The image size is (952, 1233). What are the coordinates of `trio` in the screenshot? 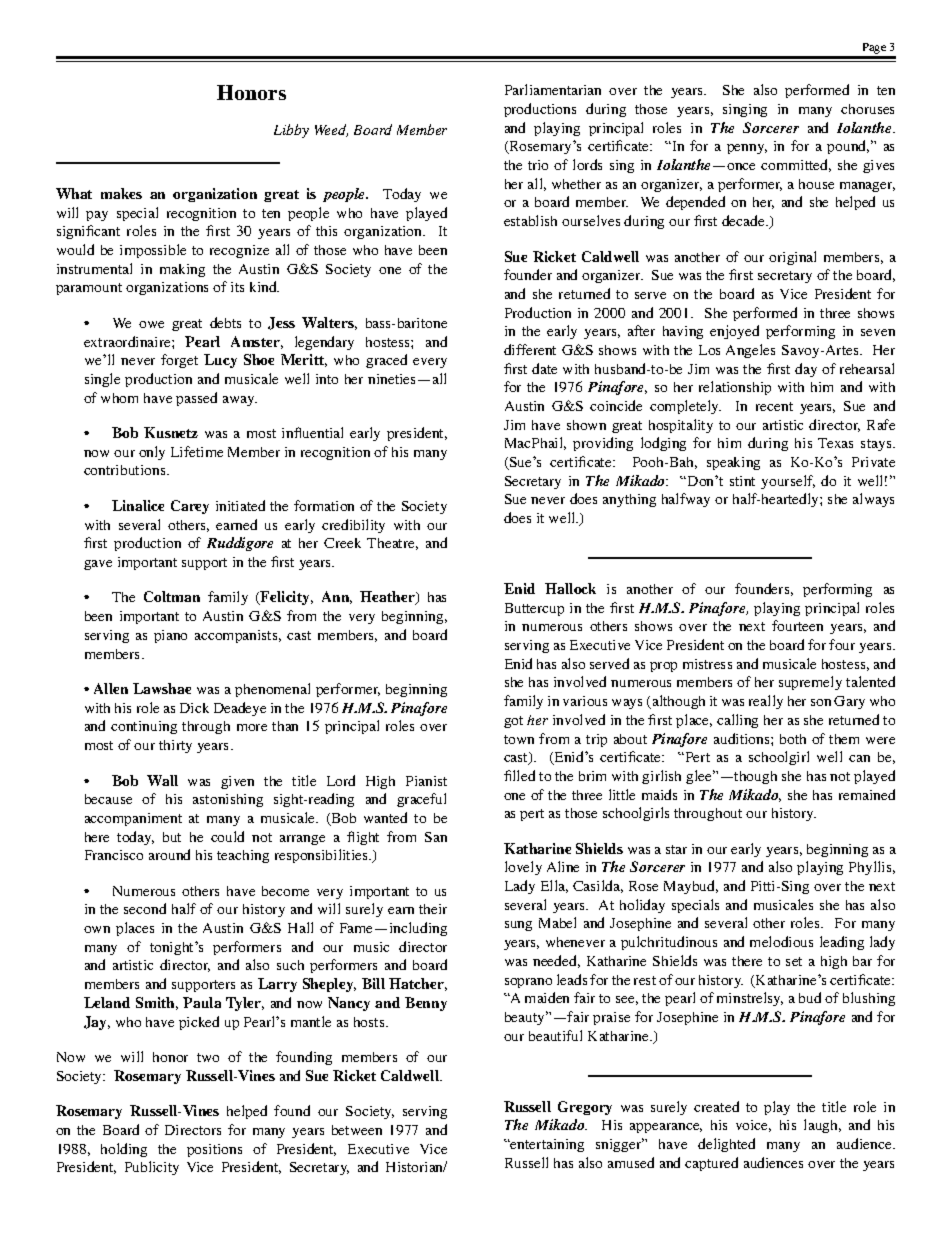 It's located at (538, 165).
